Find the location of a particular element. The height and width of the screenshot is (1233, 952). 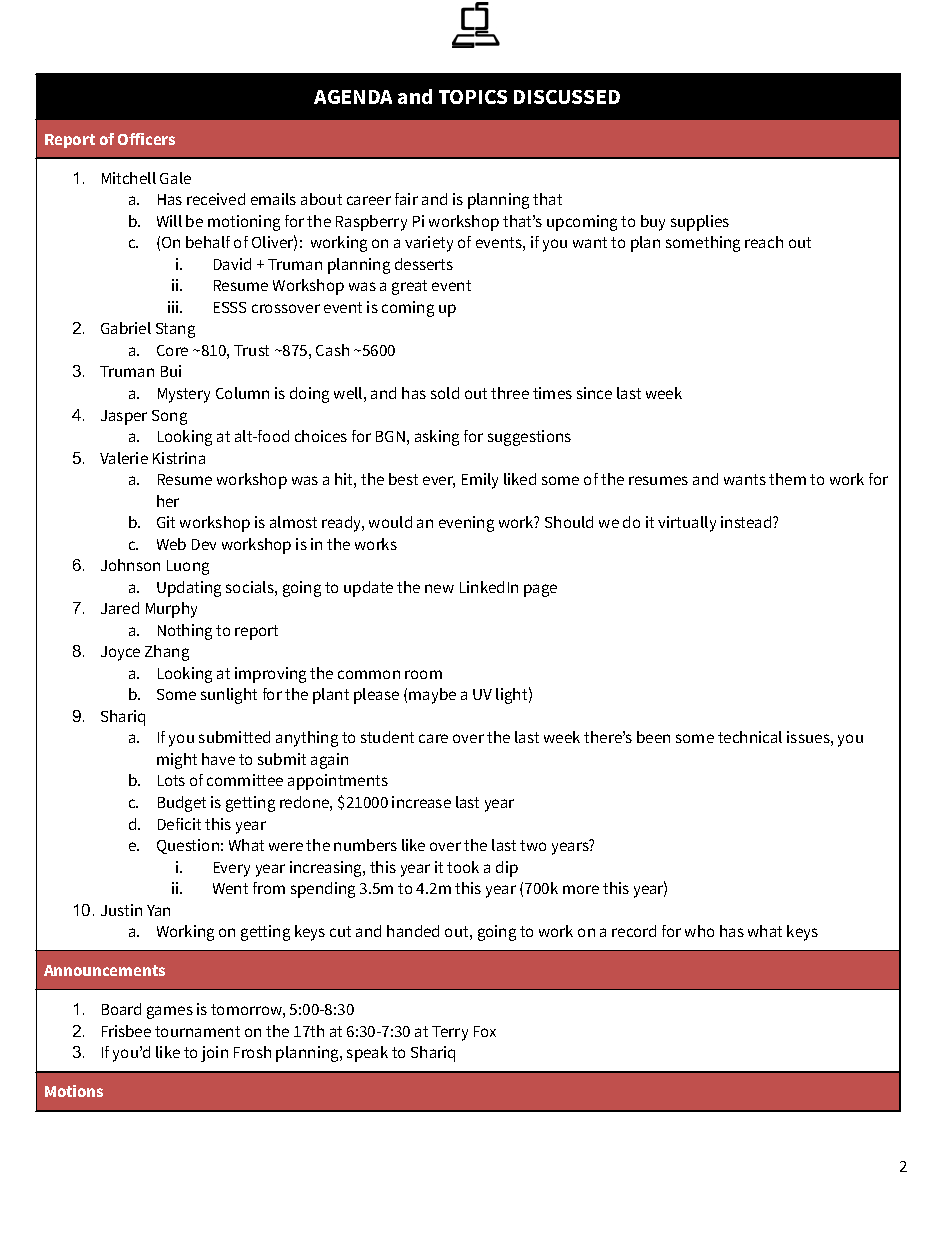

TOPICS is located at coordinates (473, 97).
